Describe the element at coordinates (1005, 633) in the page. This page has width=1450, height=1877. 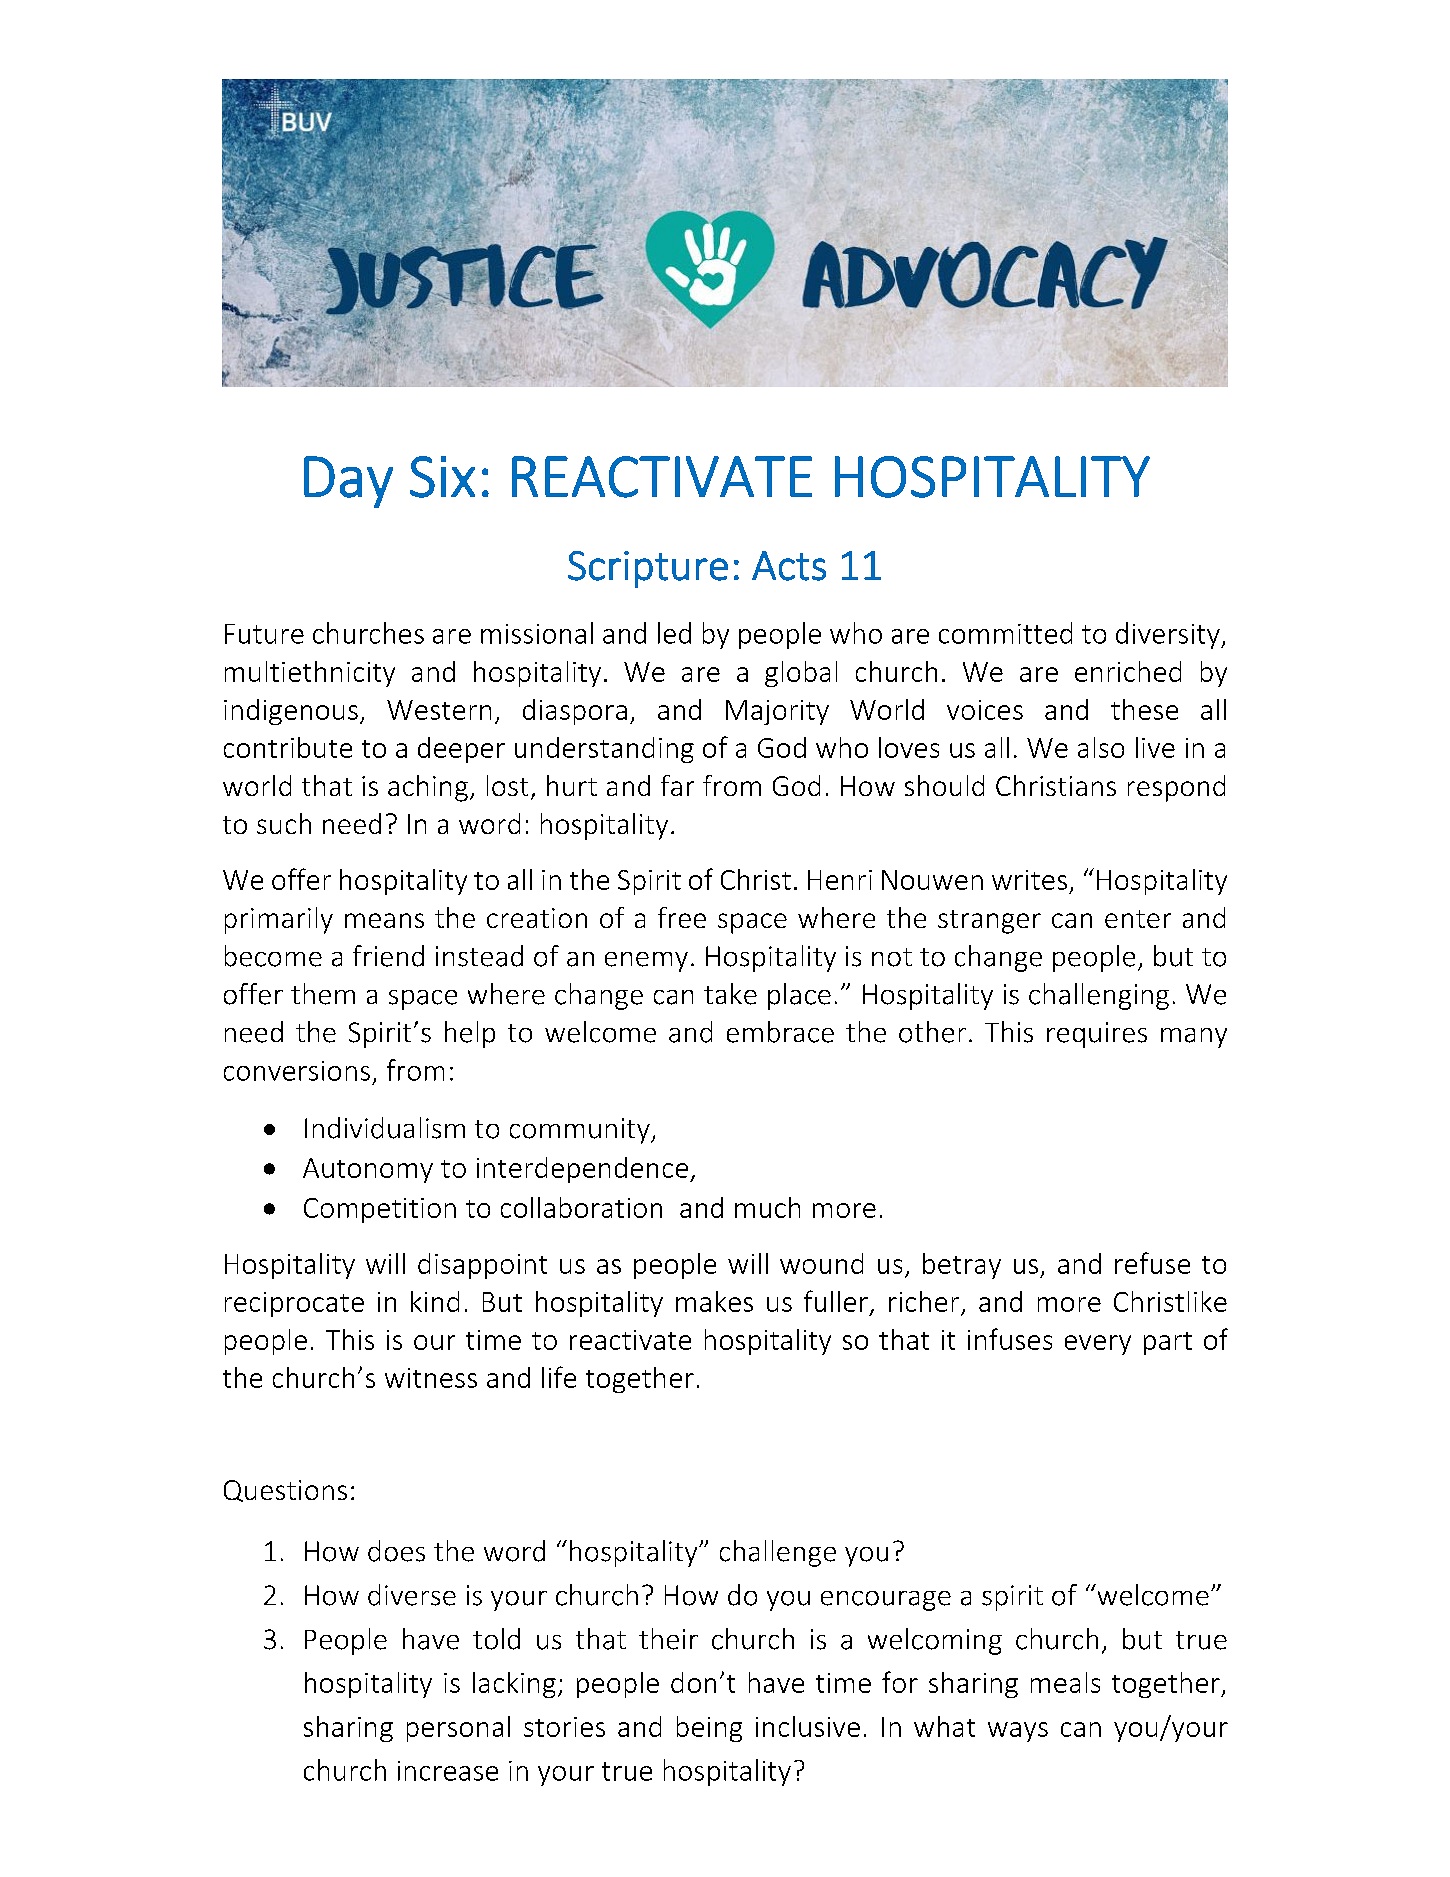
I see `committed` at that location.
